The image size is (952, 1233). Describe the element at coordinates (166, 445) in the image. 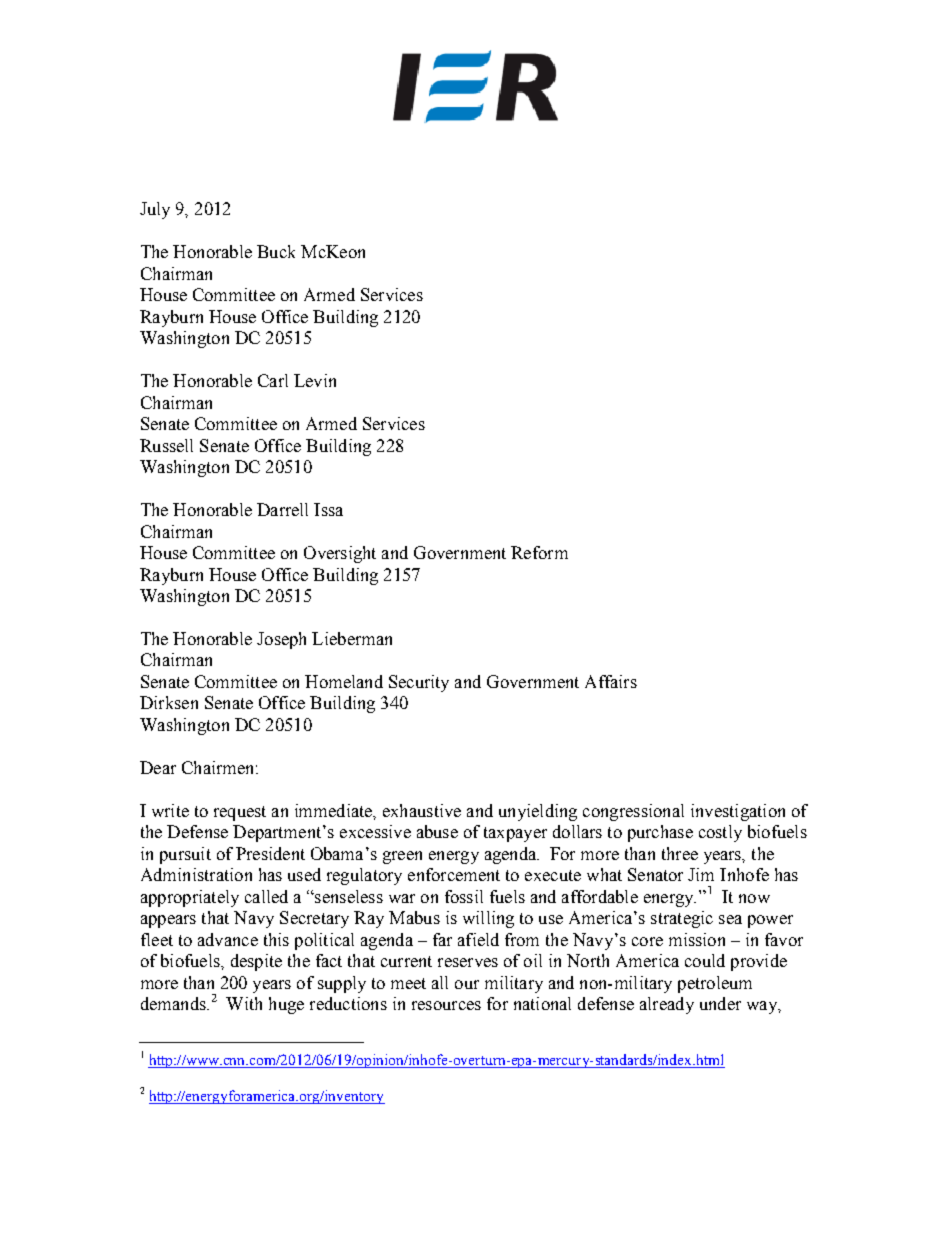

I see `Russell` at that location.
